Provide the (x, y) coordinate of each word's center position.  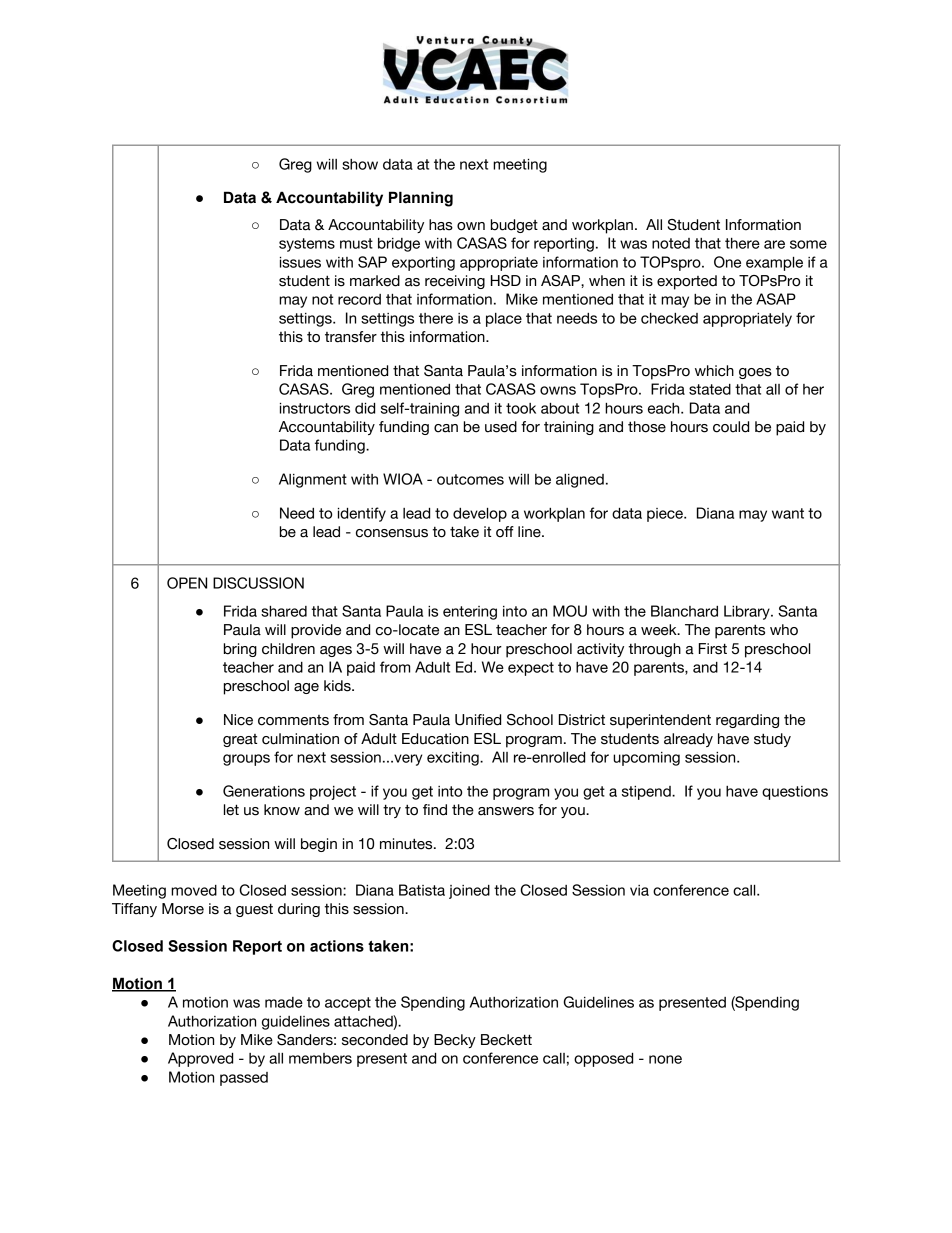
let (231, 810)
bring (240, 650)
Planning (421, 199)
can (446, 428)
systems (307, 245)
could (731, 427)
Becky (455, 1041)
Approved (200, 1059)
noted (671, 243)
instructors (315, 408)
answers (506, 811)
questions (795, 793)
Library (748, 612)
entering (470, 613)
